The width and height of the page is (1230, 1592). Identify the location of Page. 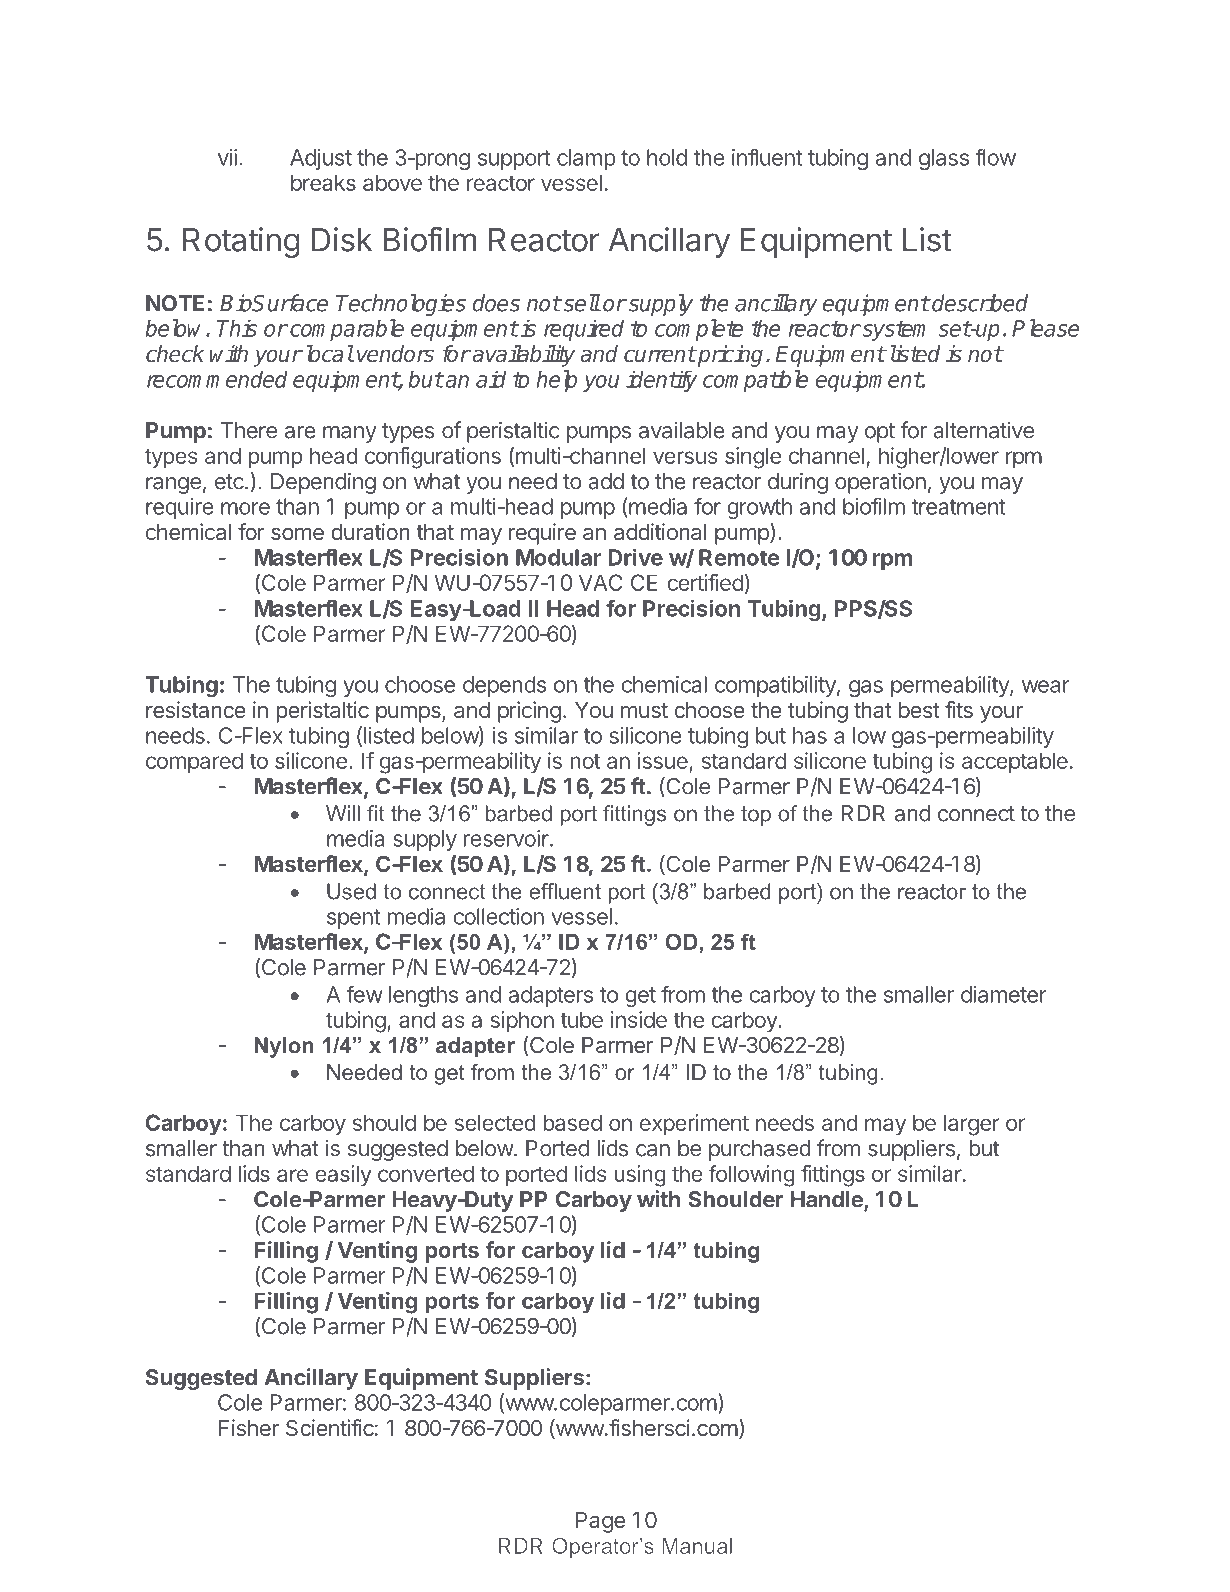
(600, 1522).
